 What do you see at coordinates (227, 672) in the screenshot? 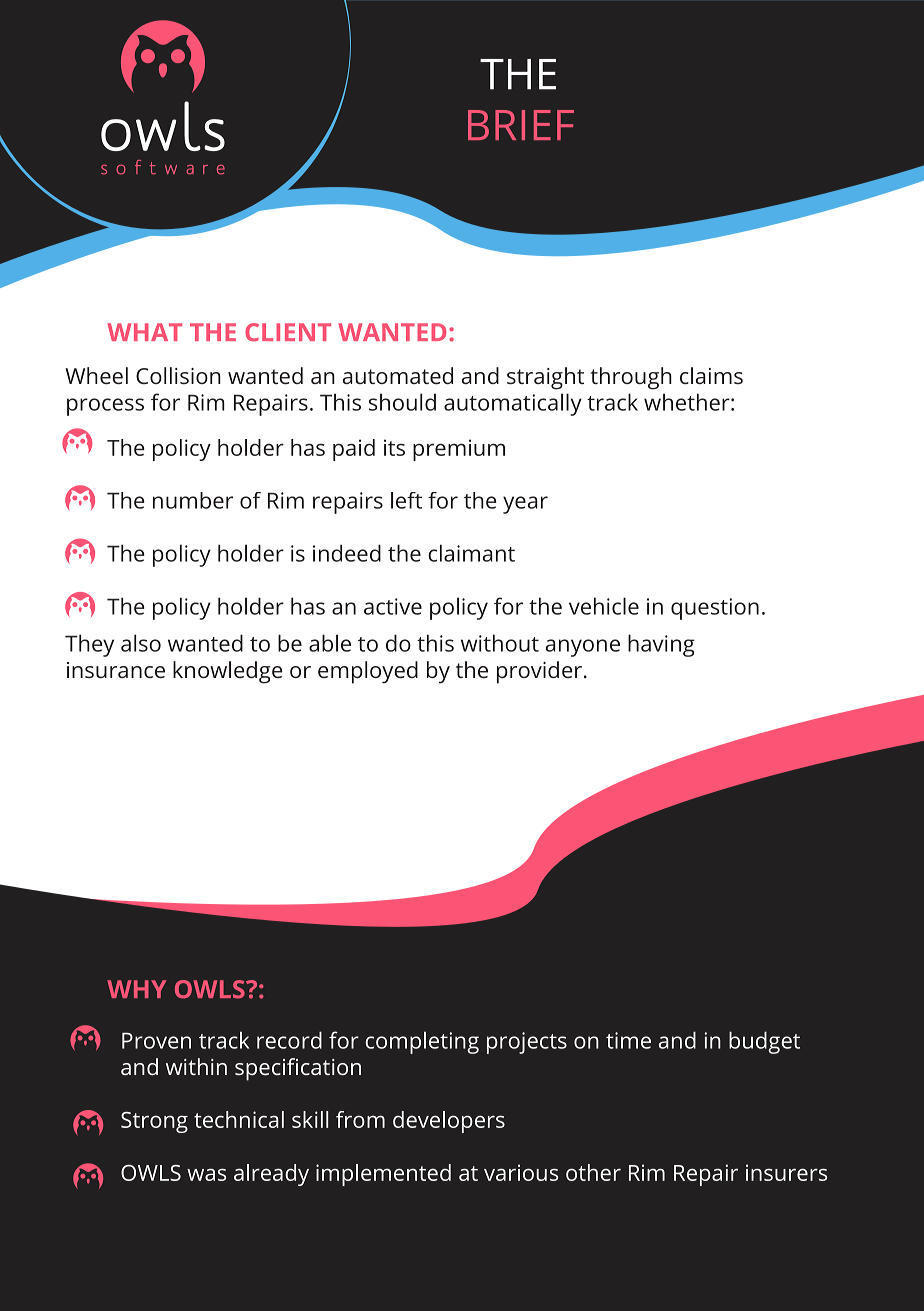
I see `knowledge` at bounding box center [227, 672].
